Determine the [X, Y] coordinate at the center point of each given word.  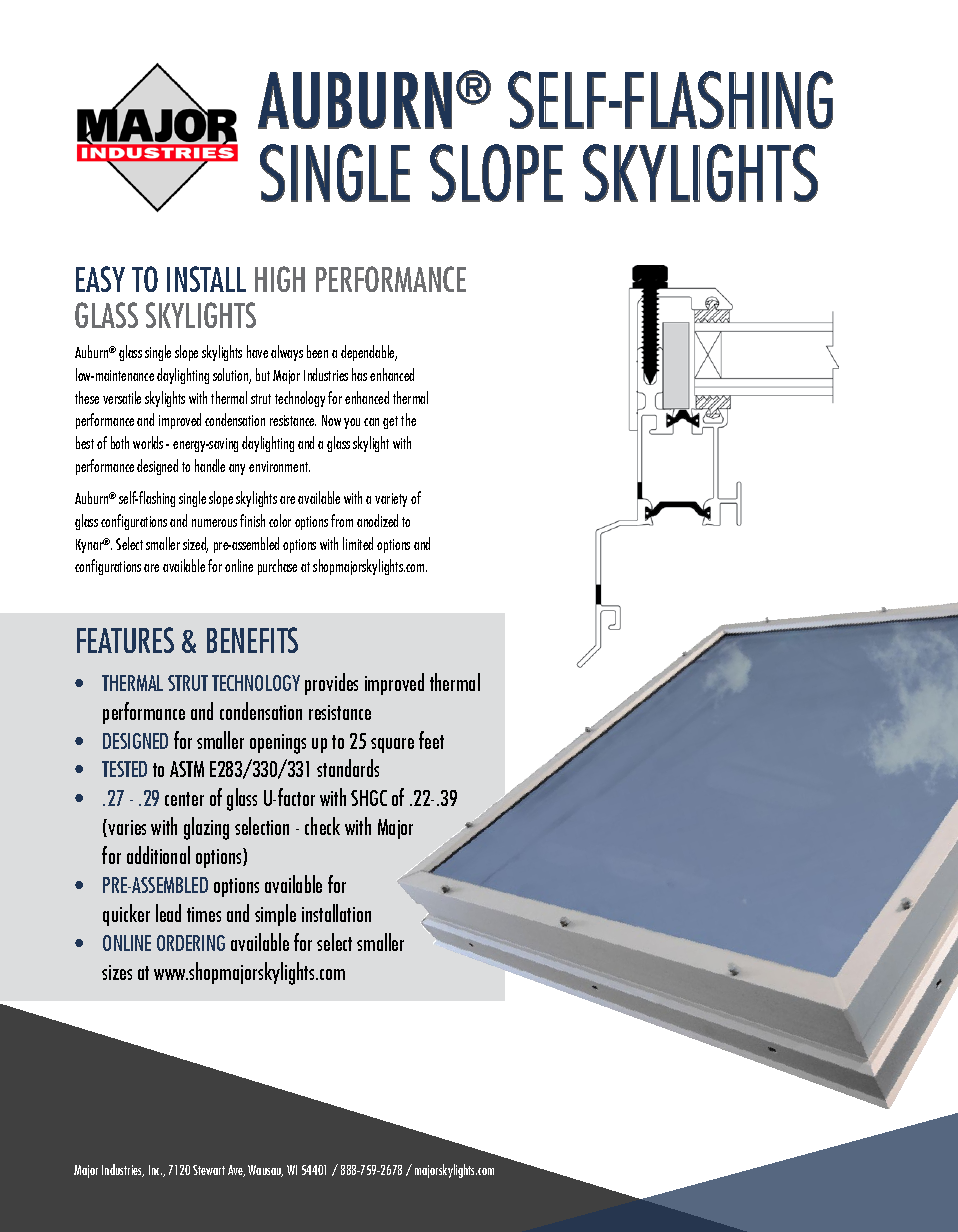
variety [391, 500]
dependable [369, 353]
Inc [155, 1170]
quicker [126, 915]
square [392, 745]
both [120, 442]
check [322, 826]
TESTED [124, 769]
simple [275, 915]
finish [252, 520]
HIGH [280, 279]
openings [278, 744]
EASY [100, 279]
